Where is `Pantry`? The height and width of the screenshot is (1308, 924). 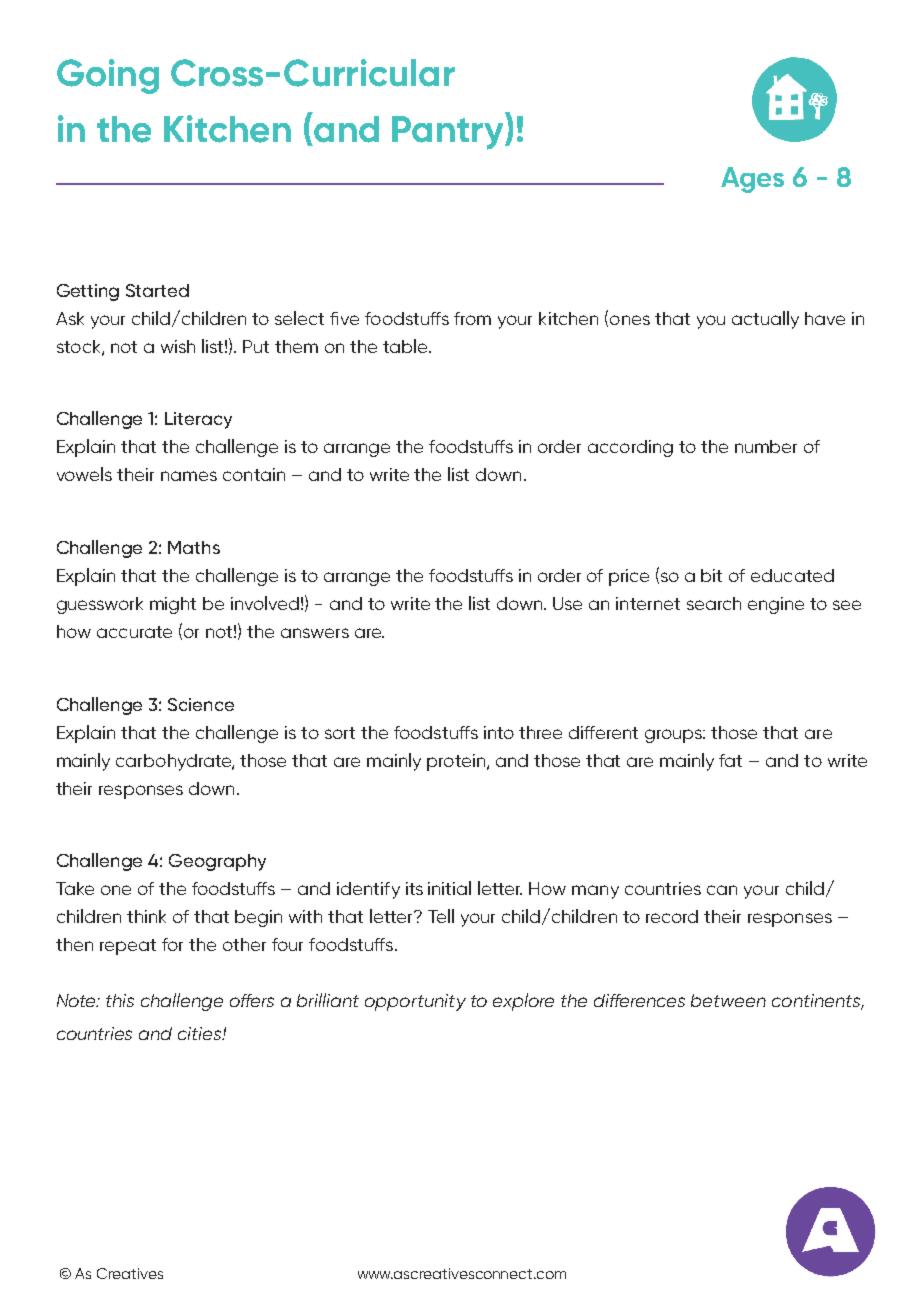
Pantry is located at coordinates (449, 131).
